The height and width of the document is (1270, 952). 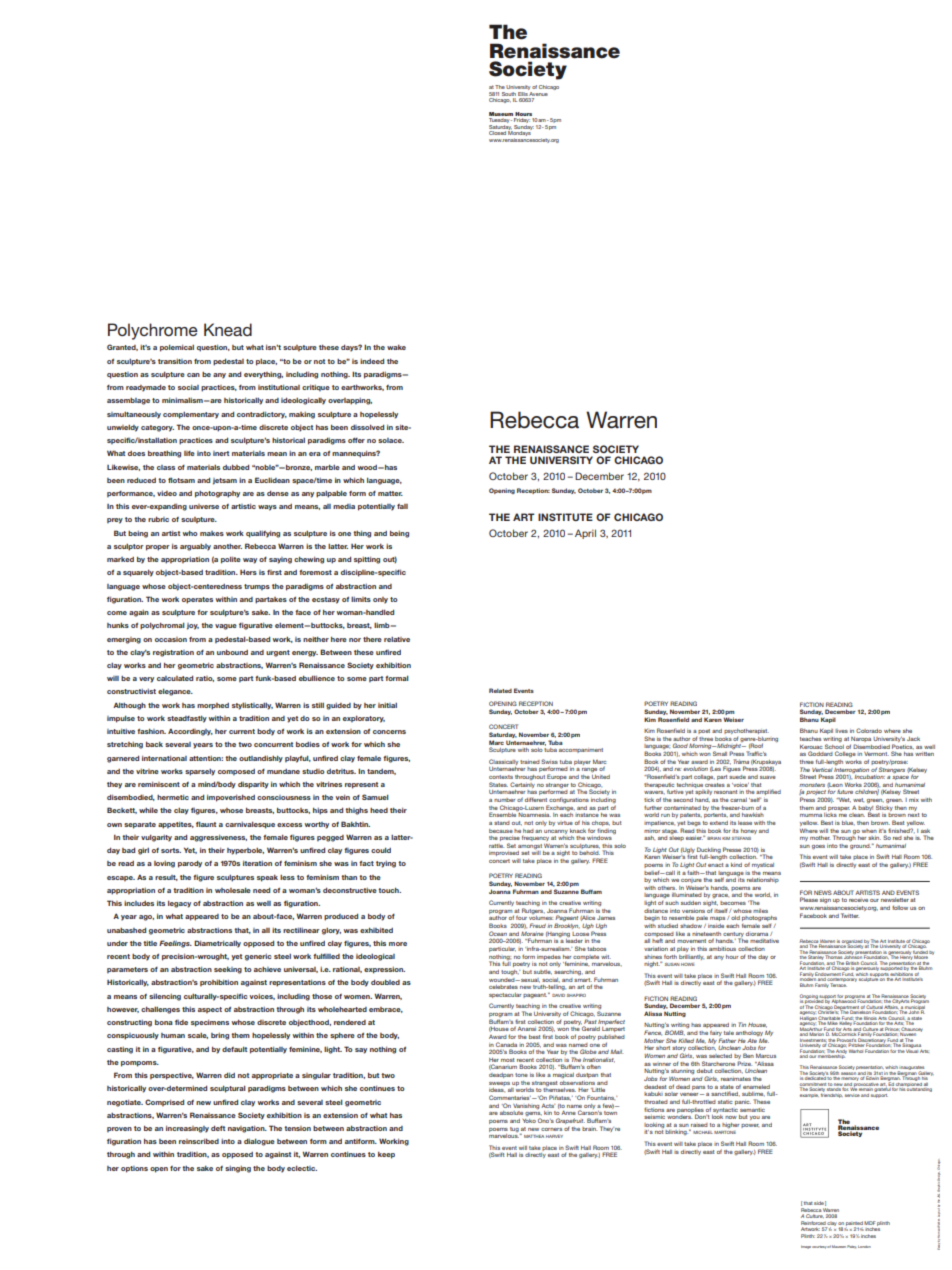 What do you see at coordinates (850, 915) in the document?
I see `Twitter` at bounding box center [850, 915].
